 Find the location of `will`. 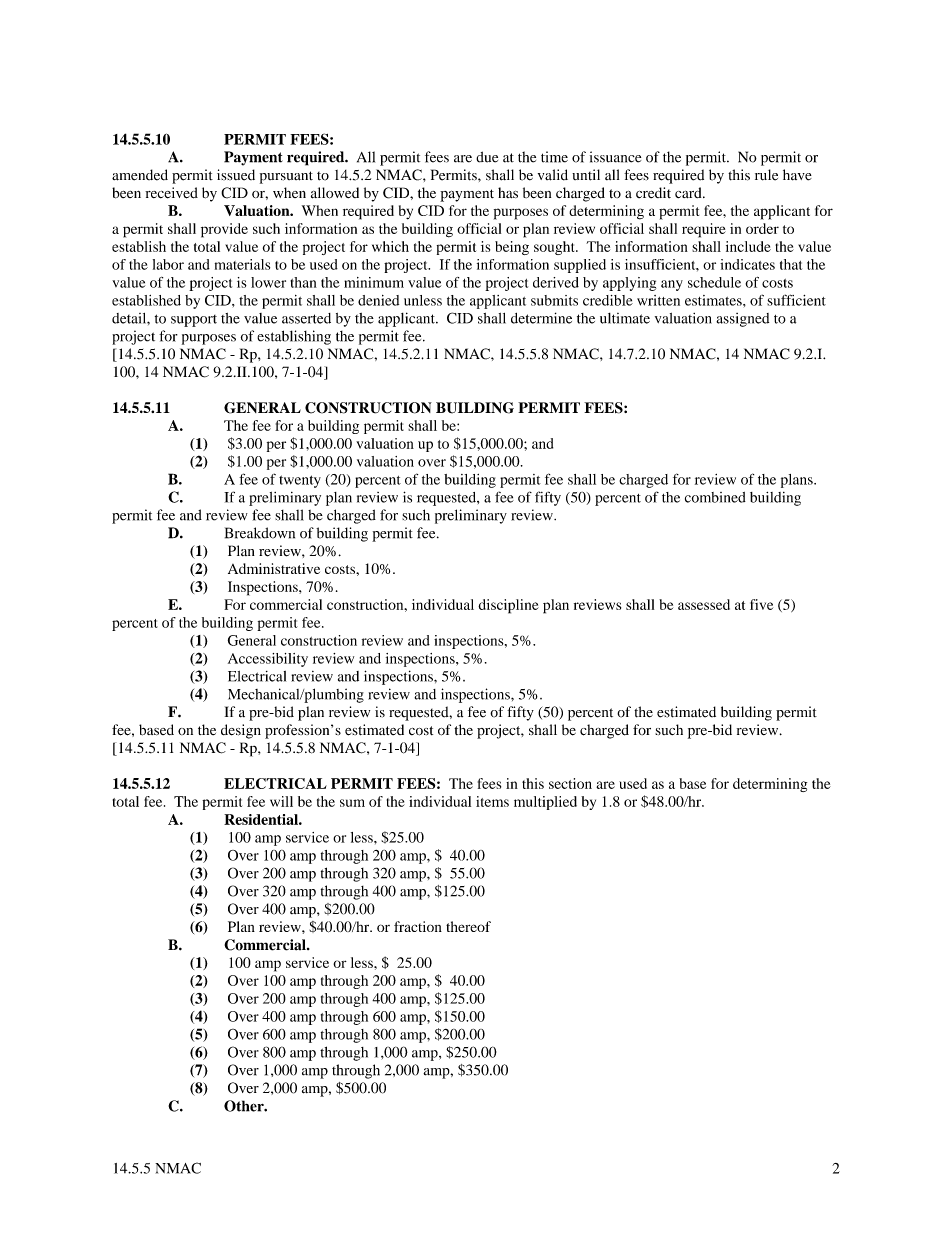

will is located at coordinates (281, 801).
